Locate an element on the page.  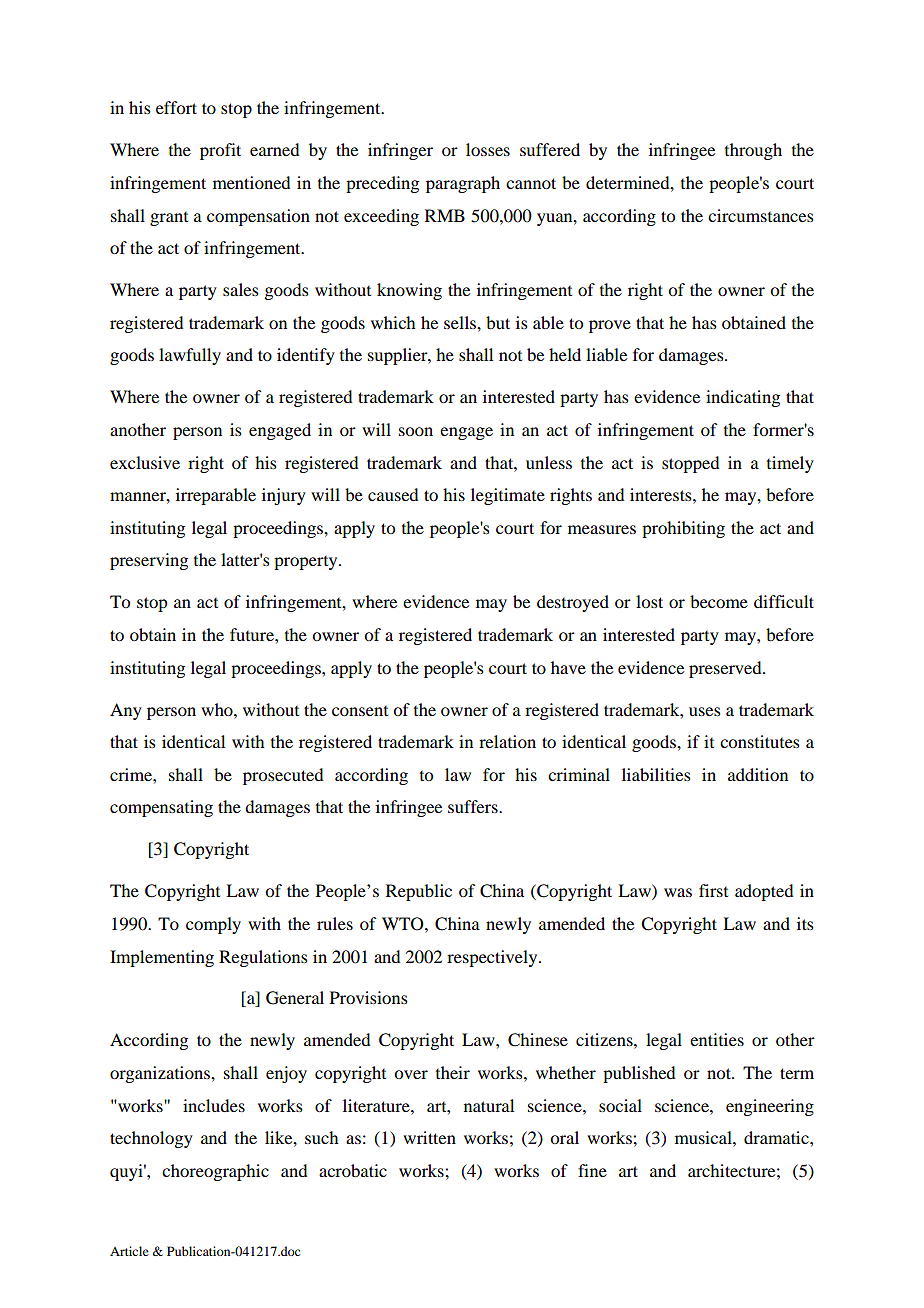
who is located at coordinates (218, 709).
